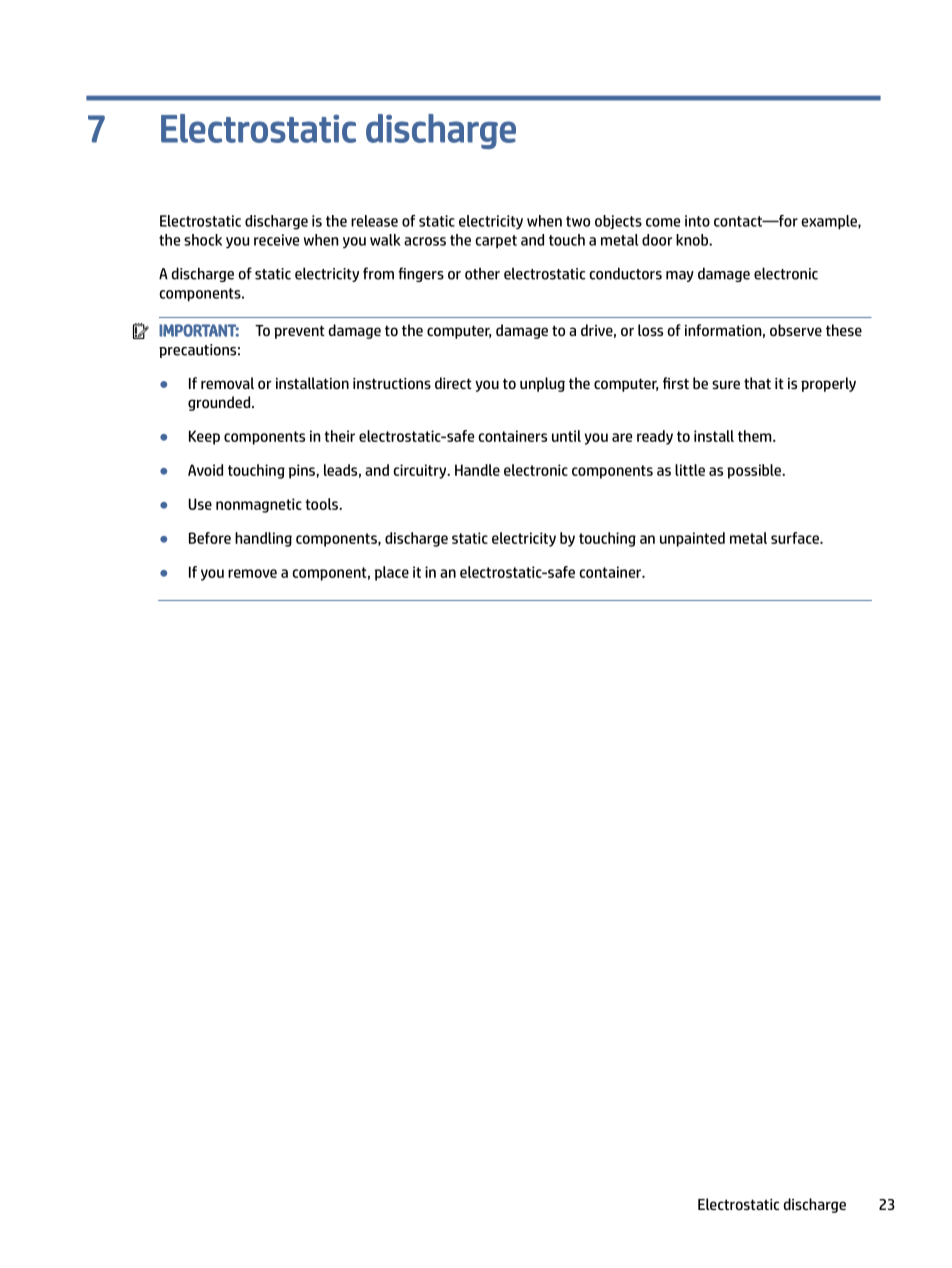  What do you see at coordinates (755, 471) in the page?
I see `possible` at bounding box center [755, 471].
